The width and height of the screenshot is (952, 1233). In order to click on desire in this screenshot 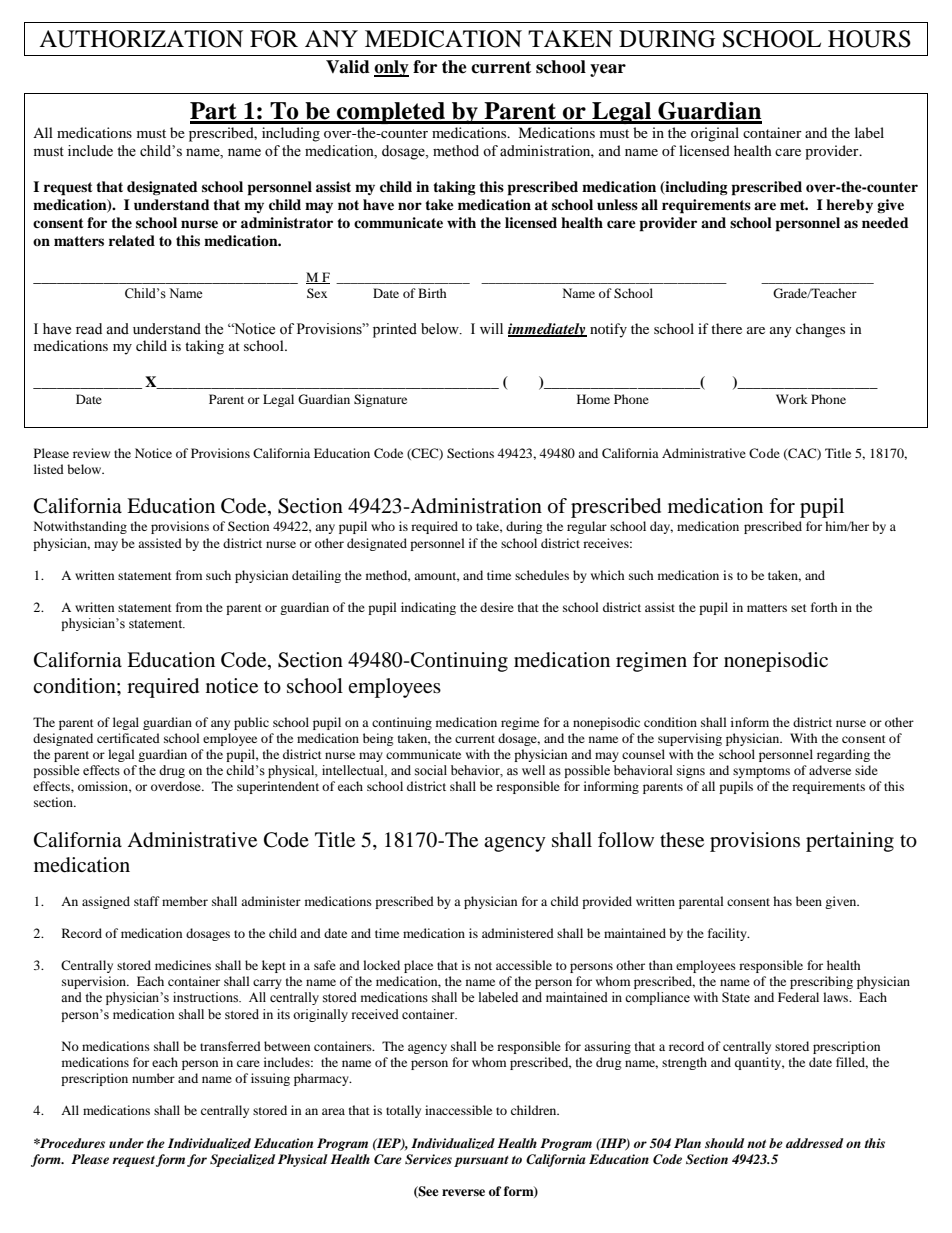, I will do `click(497, 607)`.
